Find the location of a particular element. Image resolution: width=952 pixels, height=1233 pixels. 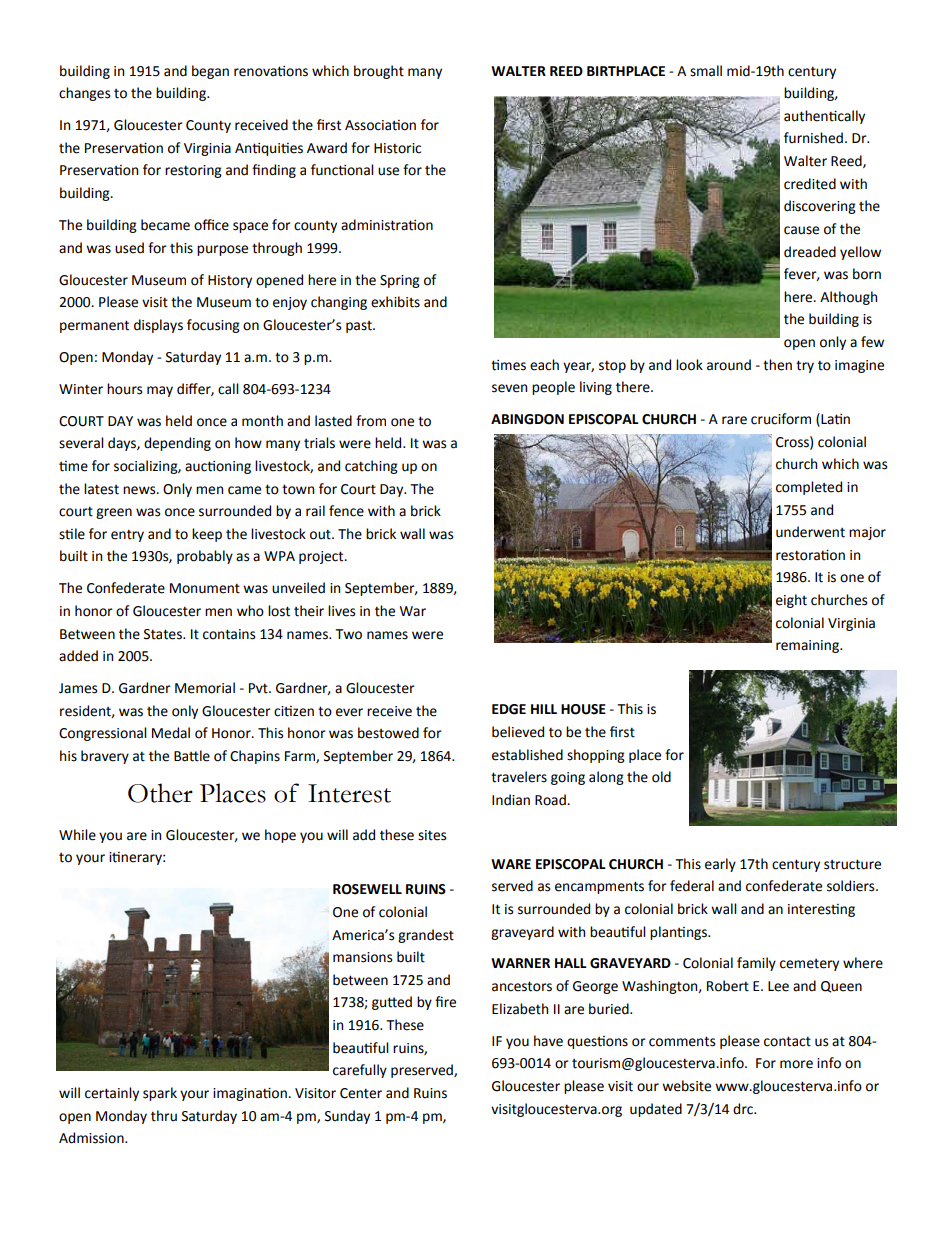

displays is located at coordinates (158, 326).
